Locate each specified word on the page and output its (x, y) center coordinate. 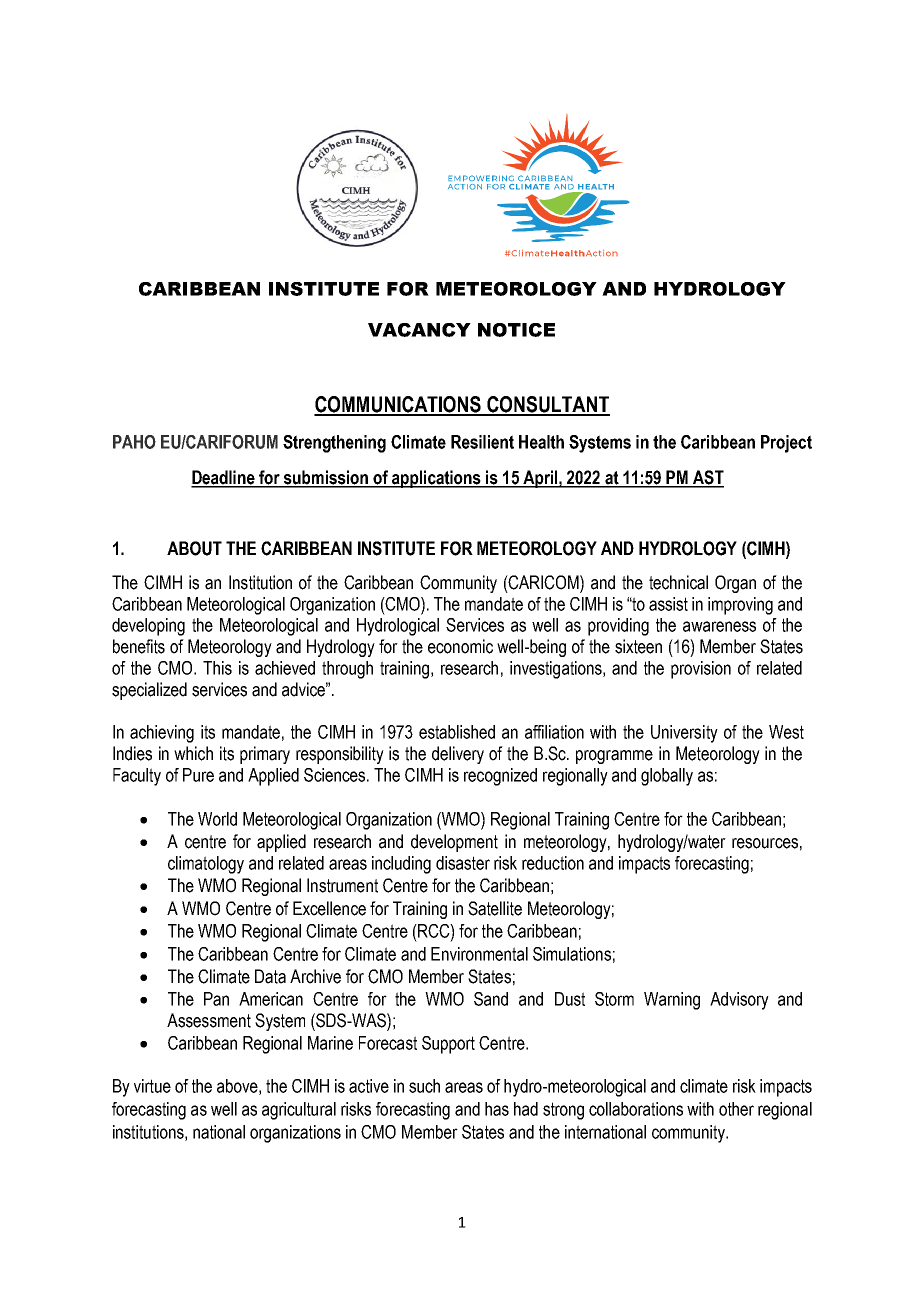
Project (786, 444)
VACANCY (419, 330)
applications (436, 479)
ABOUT (194, 548)
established (457, 732)
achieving (162, 734)
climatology (206, 865)
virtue (152, 1086)
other (736, 1109)
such (424, 1086)
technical (678, 582)
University (684, 734)
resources (765, 843)
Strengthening (334, 444)
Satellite (495, 908)
